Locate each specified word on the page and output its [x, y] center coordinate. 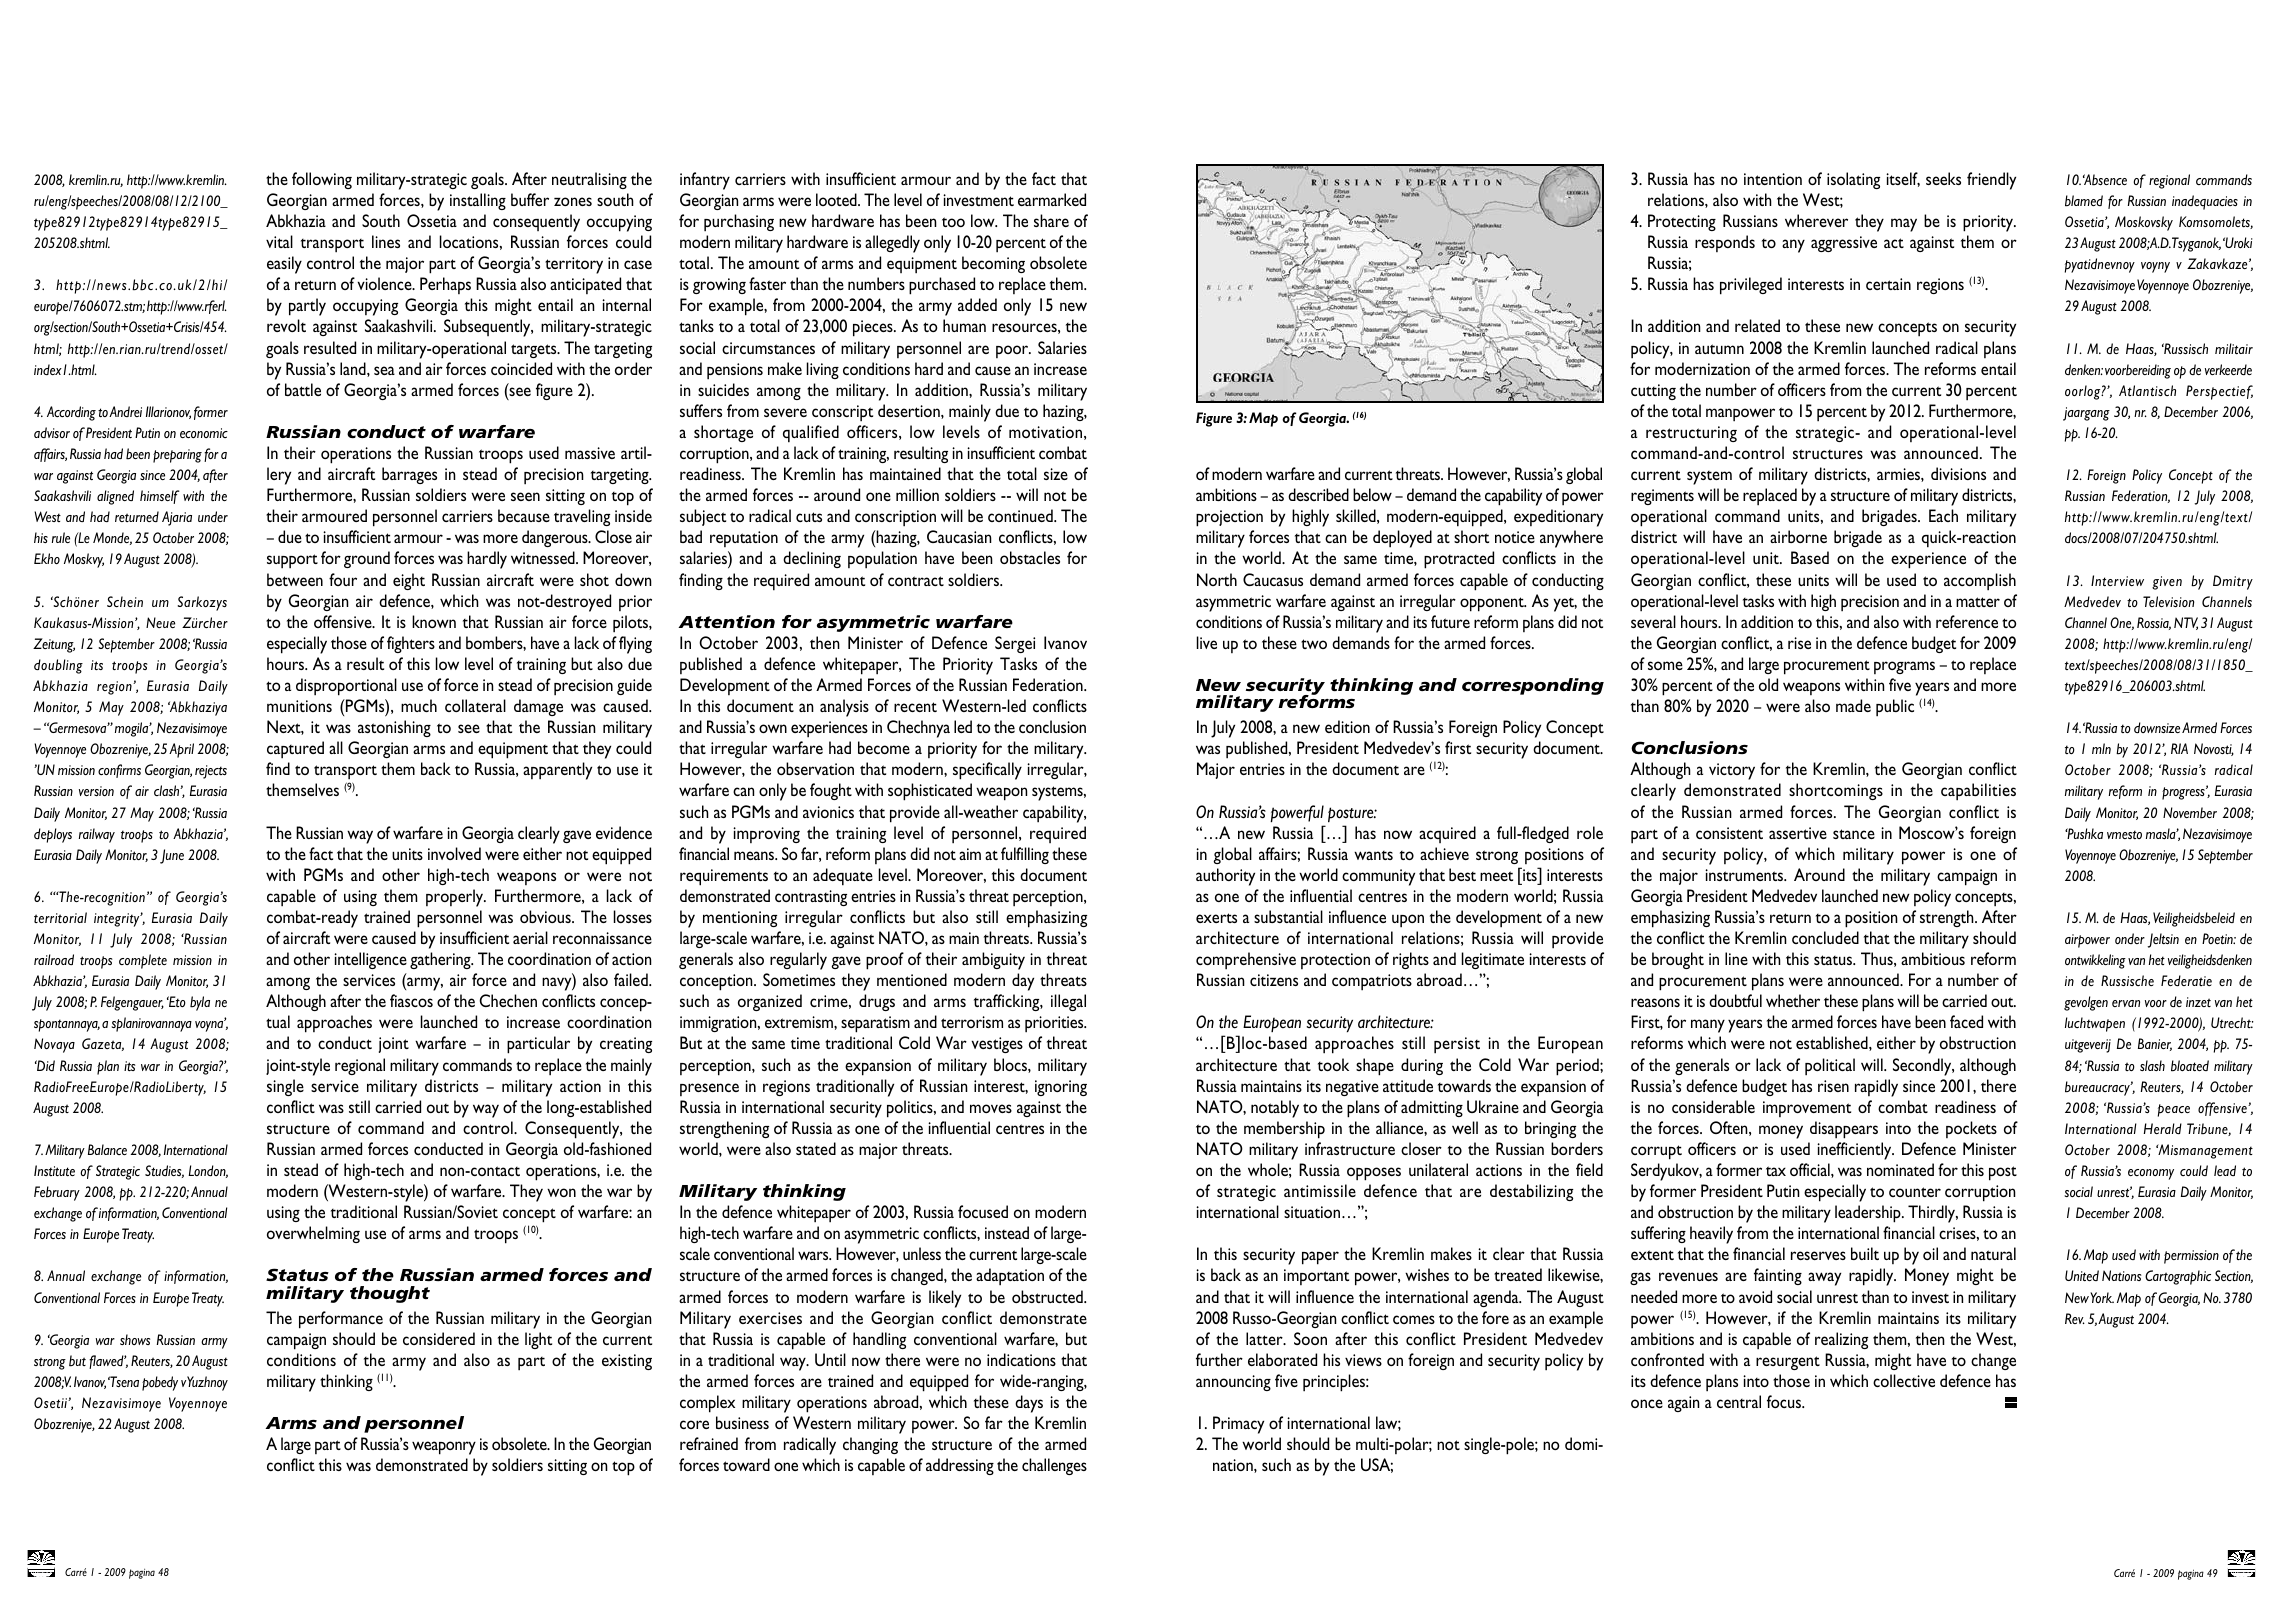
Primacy [1238, 1425]
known [434, 621]
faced [1966, 1021]
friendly [1991, 181]
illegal [1068, 1002]
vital [279, 241]
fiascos [411, 1000]
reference [1967, 621]
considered [439, 1338]
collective [1904, 1380]
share [1051, 220]
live [1207, 642]
